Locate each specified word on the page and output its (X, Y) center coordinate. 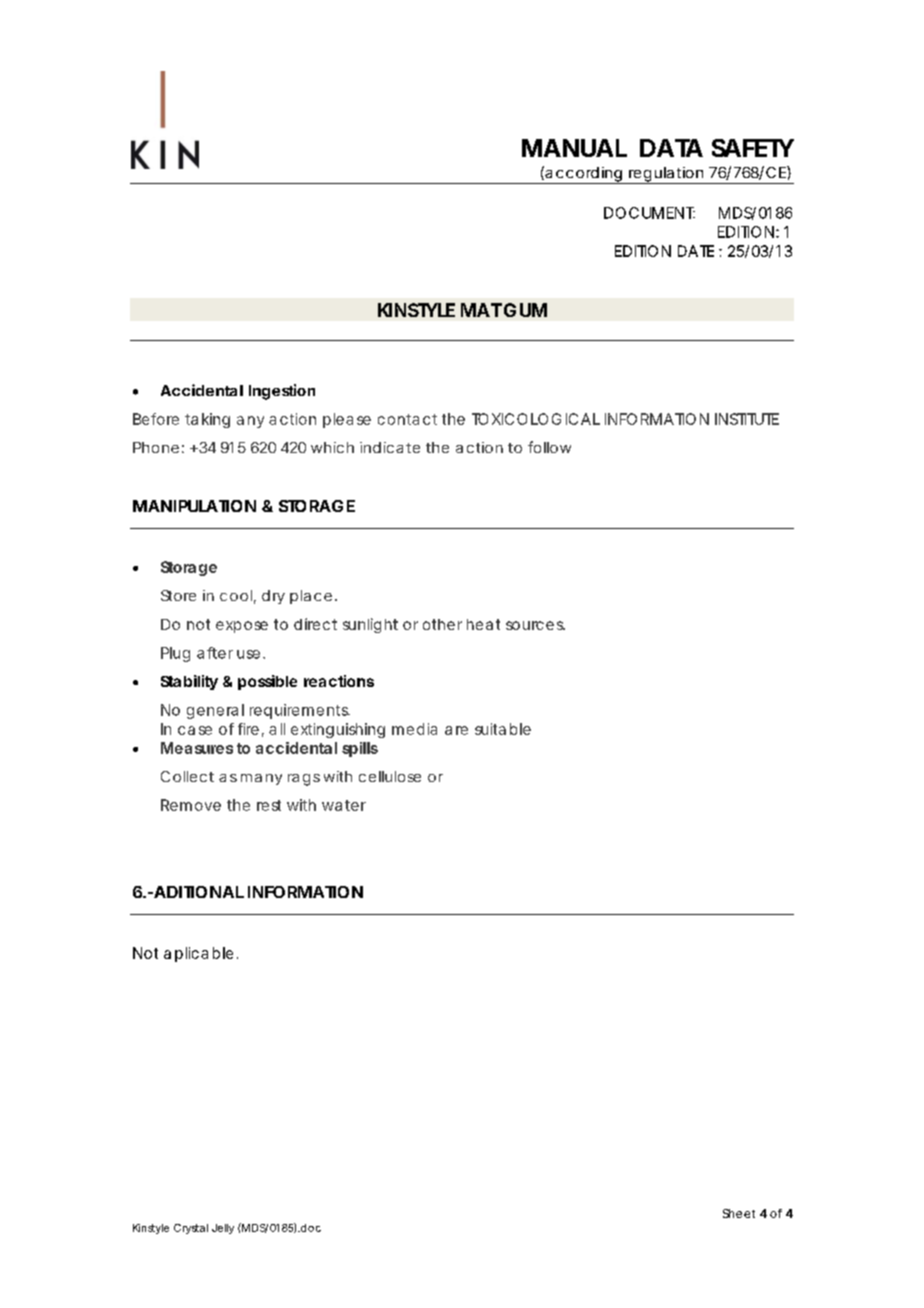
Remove (191, 805)
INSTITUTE (747, 419)
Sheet (739, 1213)
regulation (666, 175)
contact (407, 419)
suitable (503, 729)
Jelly (223, 1229)
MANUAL (574, 148)
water (344, 805)
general (215, 711)
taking (207, 420)
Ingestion (282, 392)
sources (535, 625)
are (456, 730)
